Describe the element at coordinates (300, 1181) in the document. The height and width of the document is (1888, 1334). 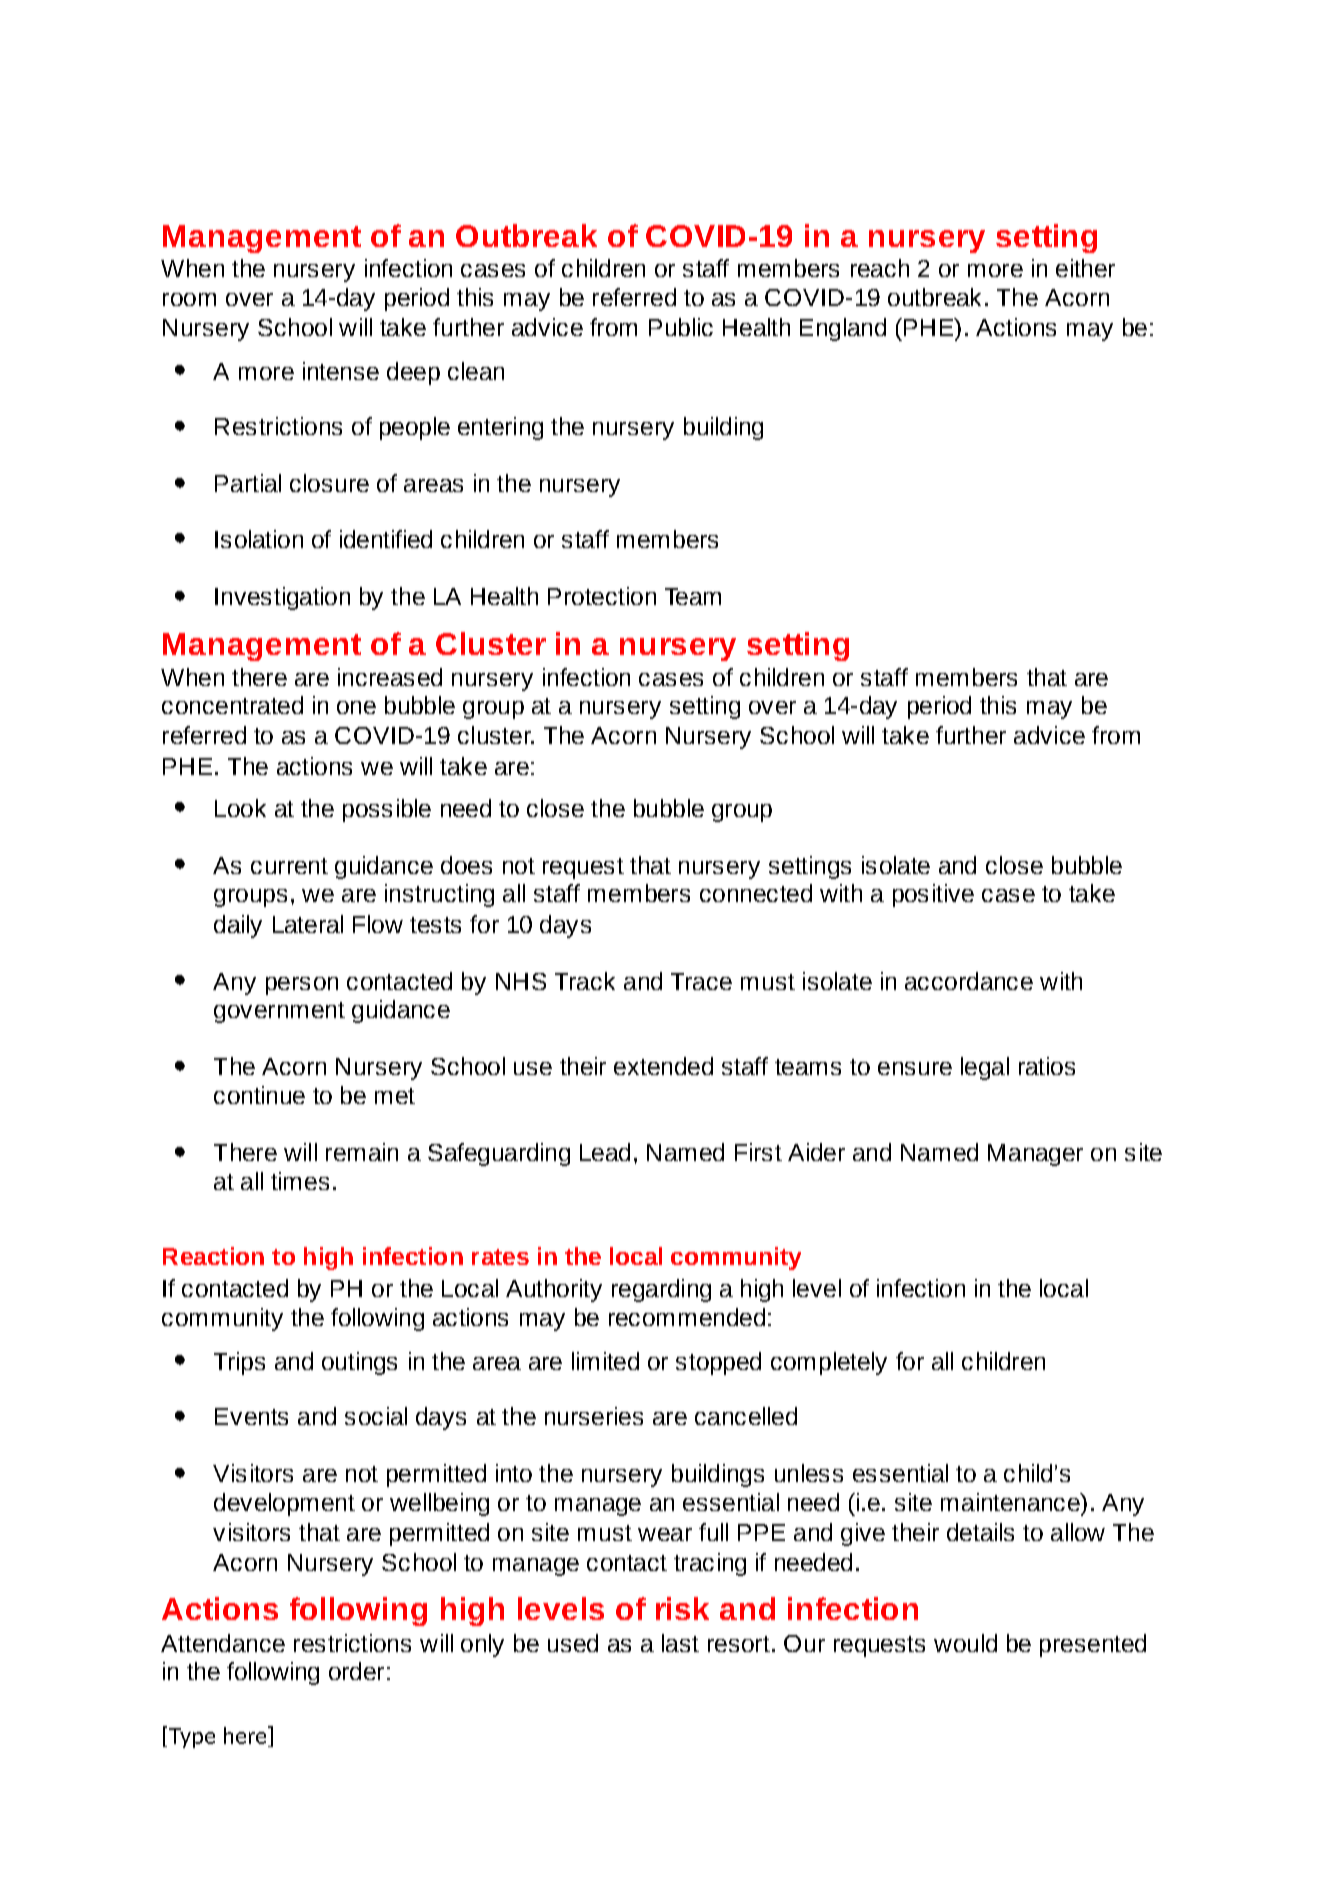
I see `times` at that location.
